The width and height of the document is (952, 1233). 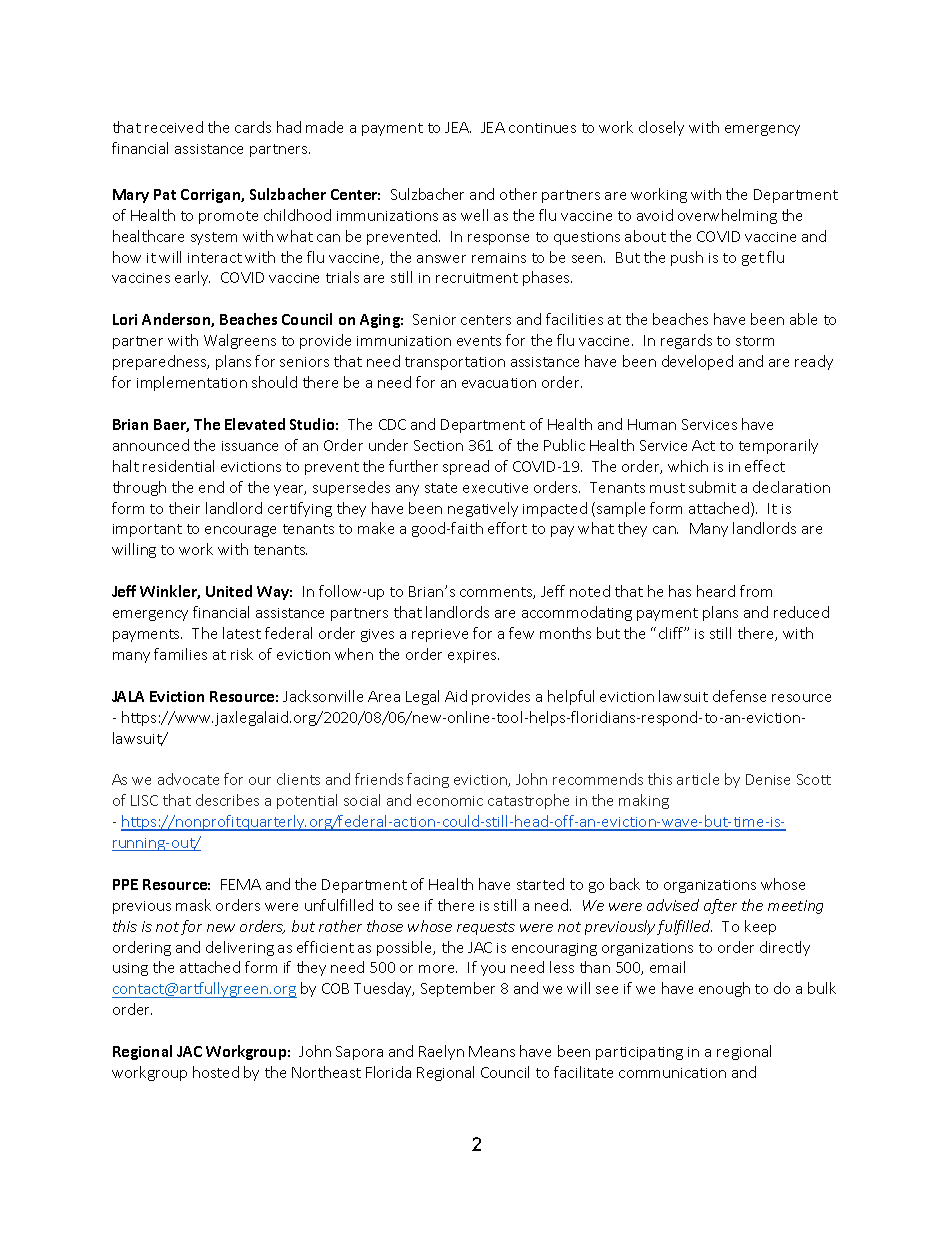 What do you see at coordinates (174, 127) in the document?
I see `received` at bounding box center [174, 127].
